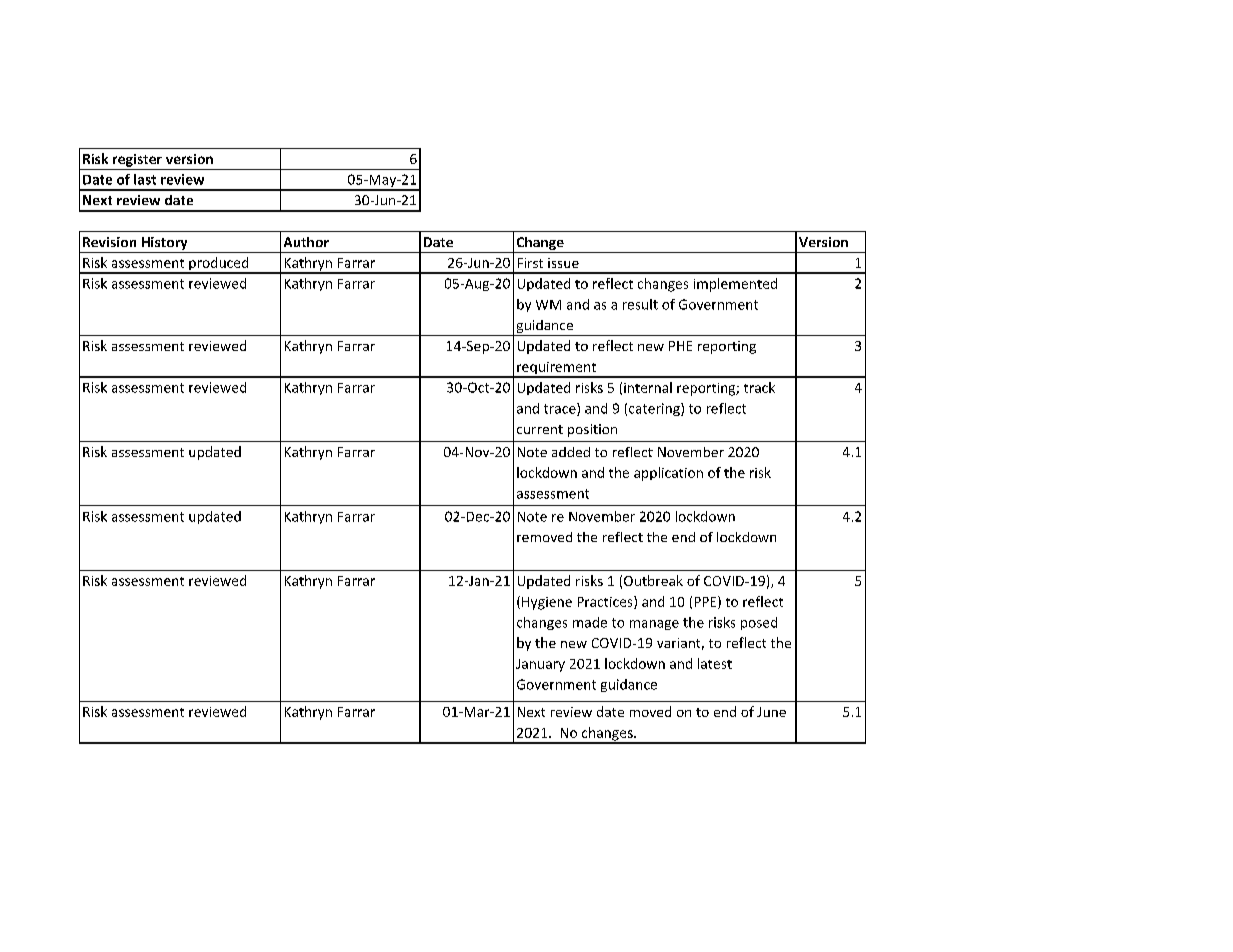  Describe the element at coordinates (653, 580) in the document. I see `Outbreak` at that location.
